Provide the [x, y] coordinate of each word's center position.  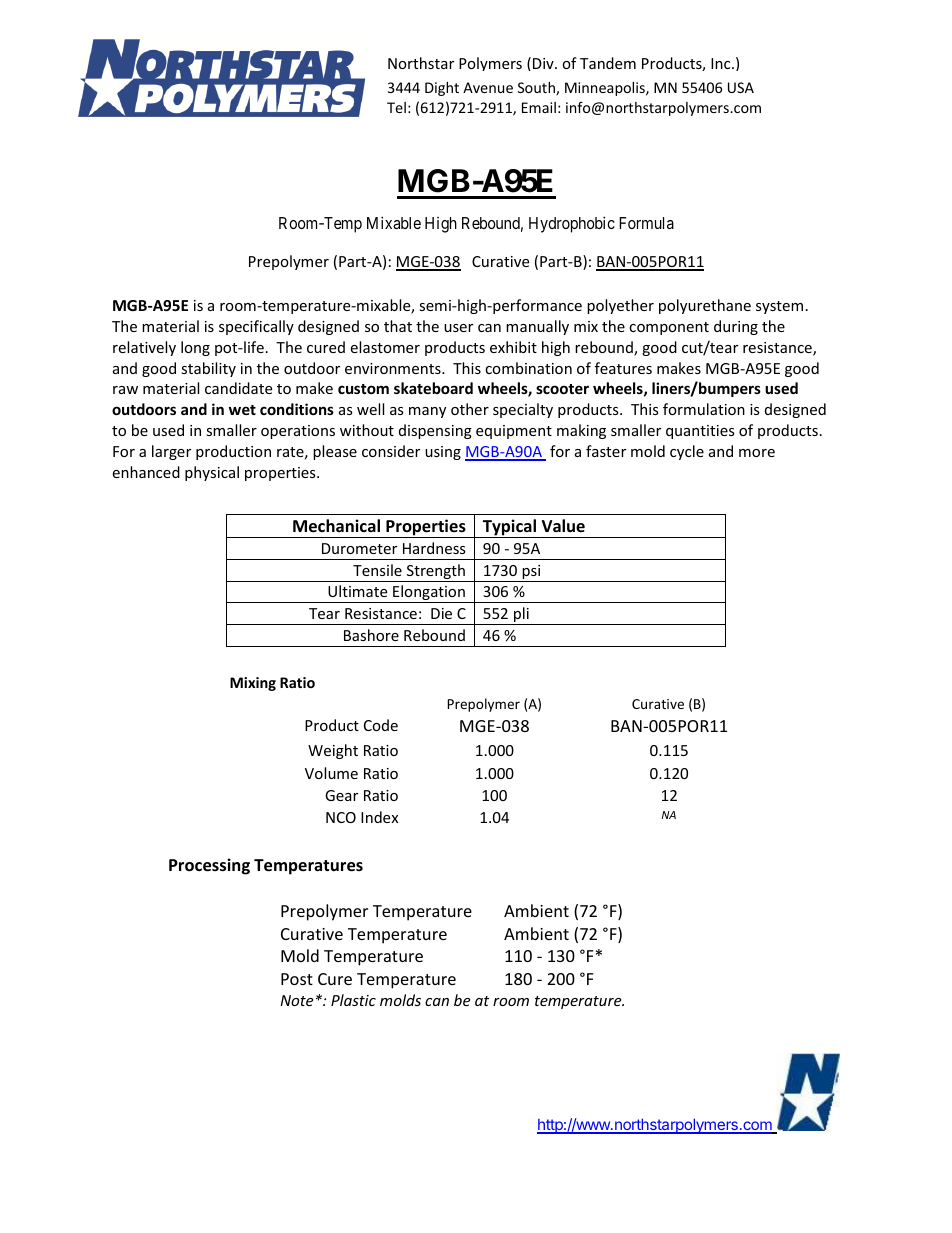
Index [379, 817]
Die [441, 613]
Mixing [253, 684]
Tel [396, 107]
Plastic [353, 1000]
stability [208, 369]
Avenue [488, 87]
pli [521, 616]
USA [741, 87]
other [470, 409]
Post [297, 979]
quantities [700, 432]
